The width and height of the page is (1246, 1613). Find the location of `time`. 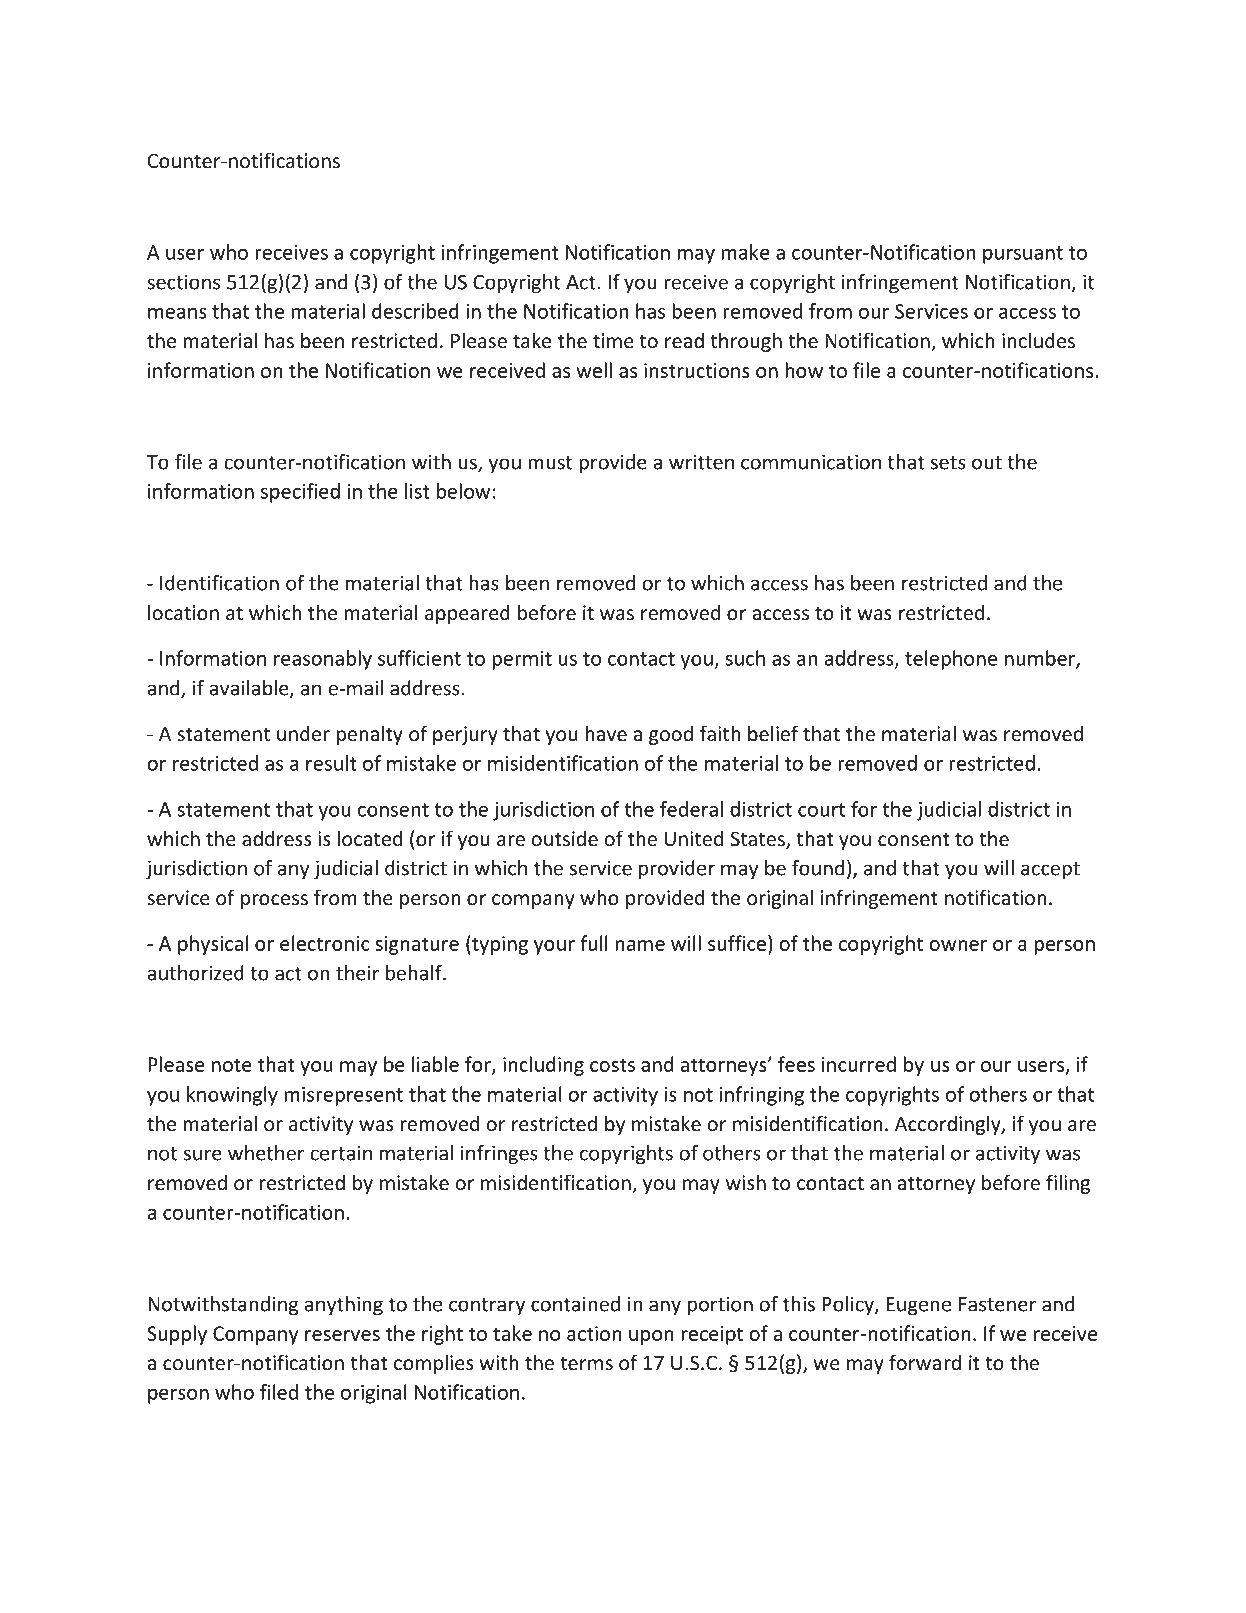

time is located at coordinates (613, 340).
